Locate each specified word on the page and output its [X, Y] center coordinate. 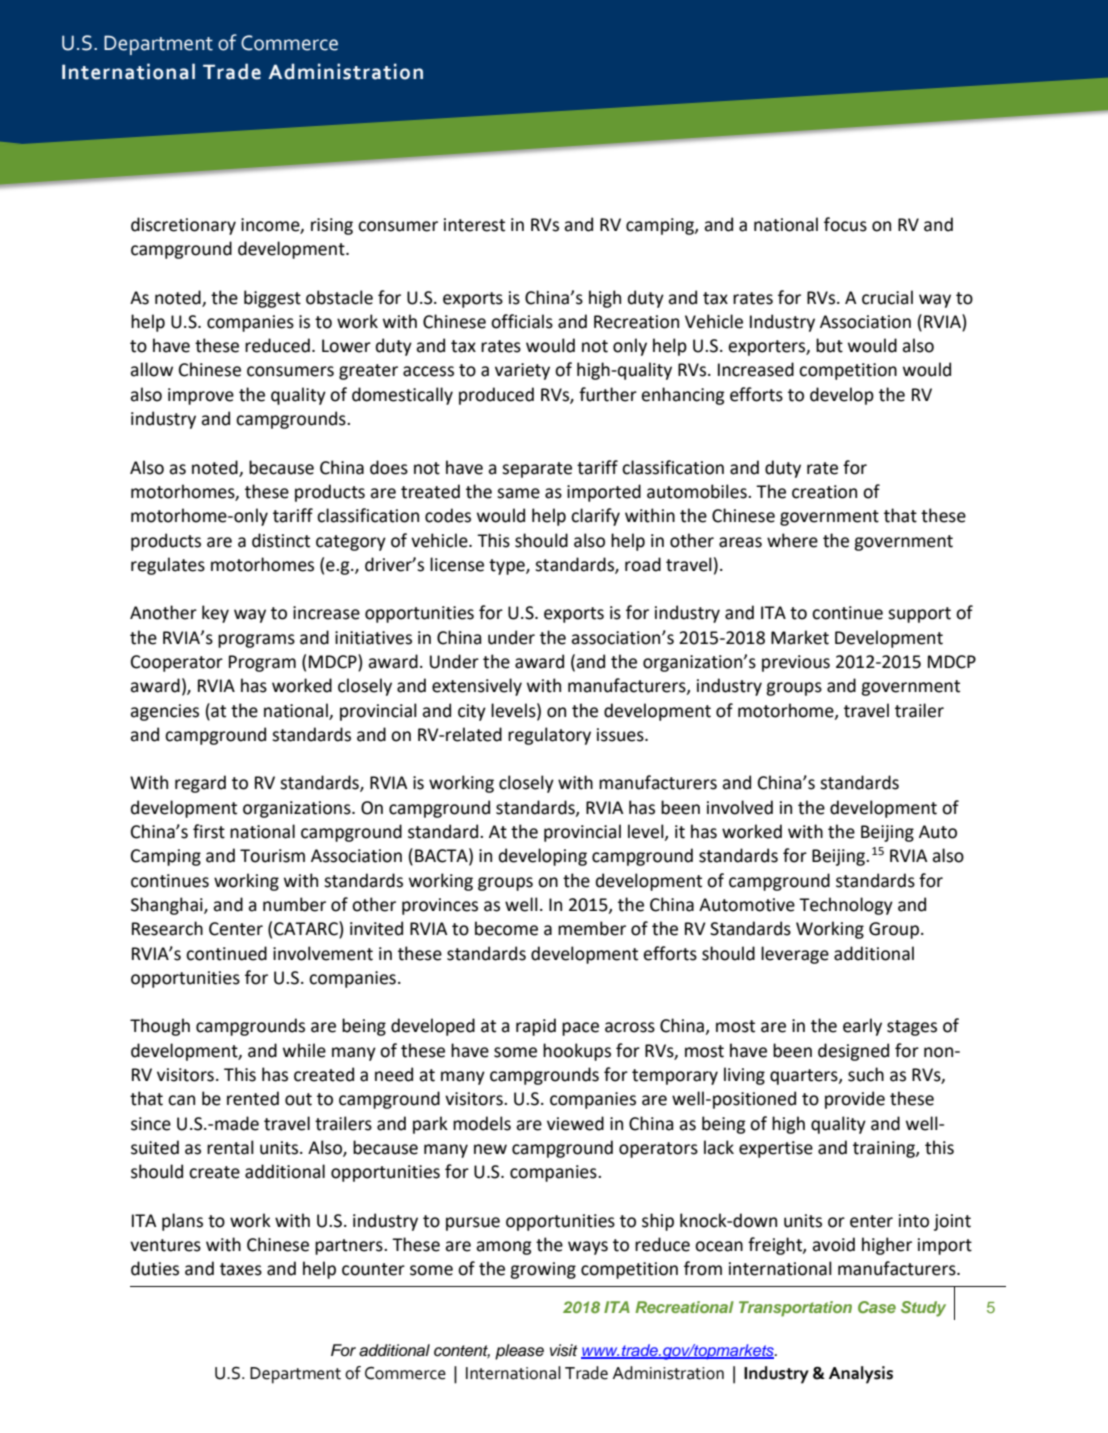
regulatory [549, 736]
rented [253, 1098]
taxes [241, 1269]
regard [200, 784]
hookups [577, 1052]
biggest [272, 299]
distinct [281, 540]
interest [474, 225]
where [792, 540]
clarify [595, 517]
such [866, 1074]
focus [845, 224]
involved [740, 807]
